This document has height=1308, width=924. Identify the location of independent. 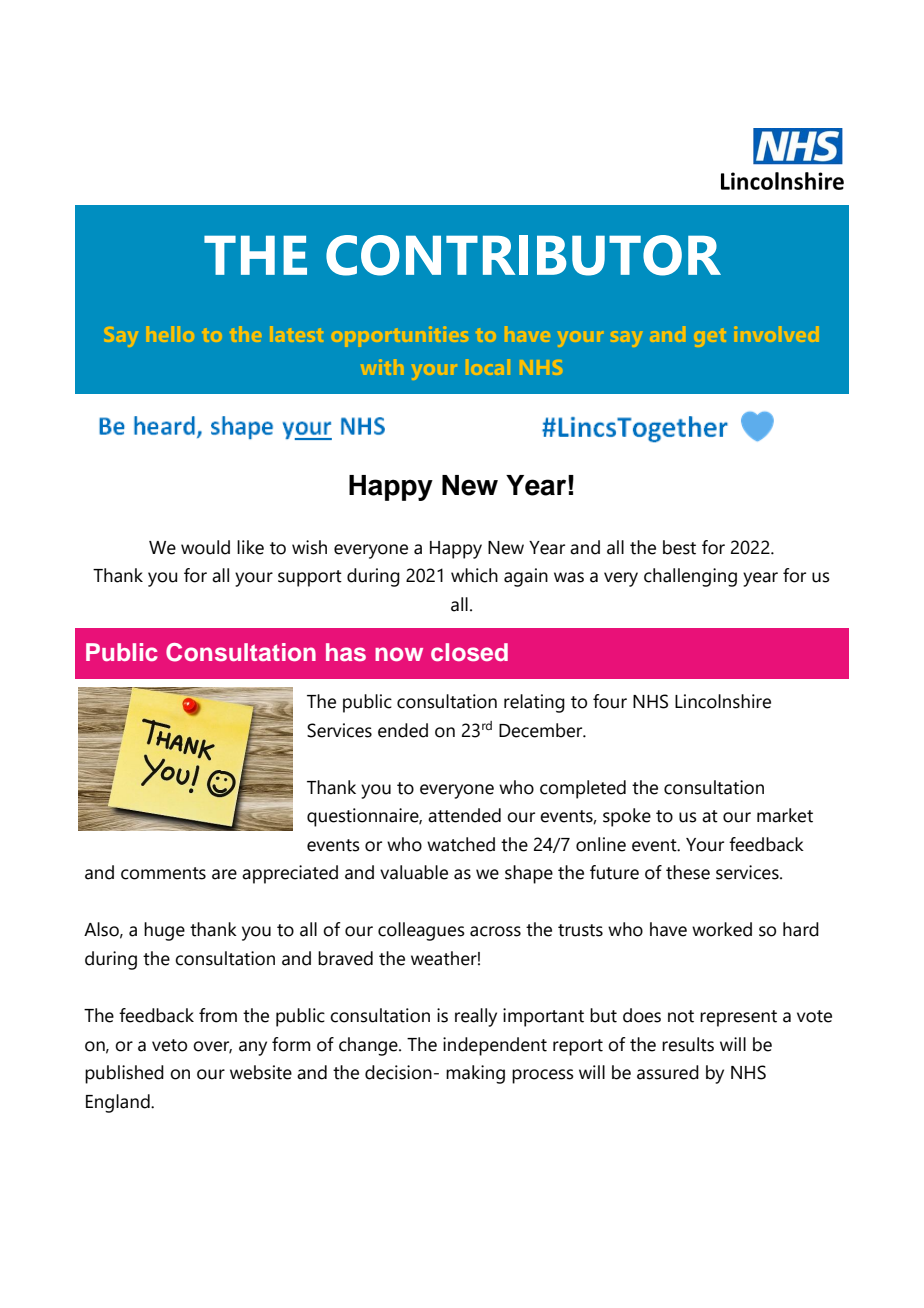
(495, 1046).
